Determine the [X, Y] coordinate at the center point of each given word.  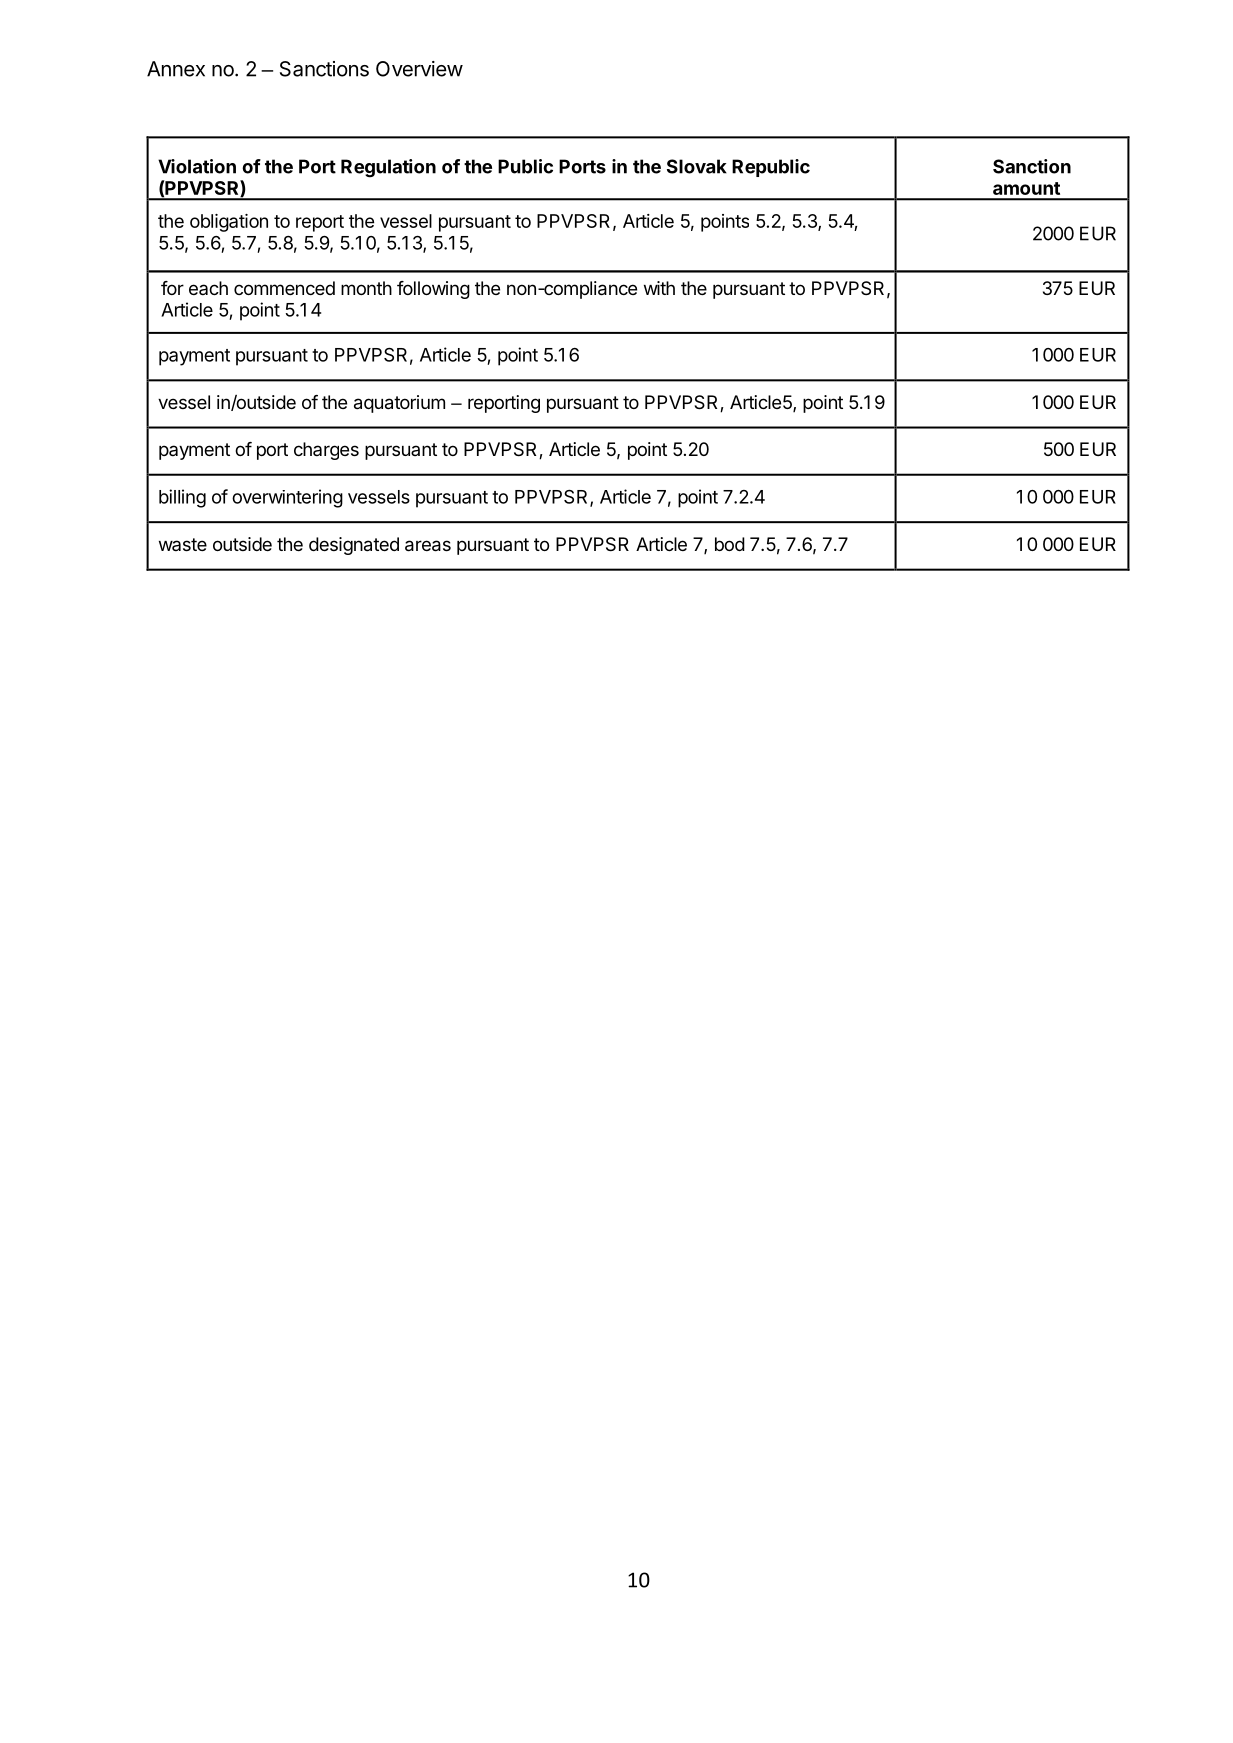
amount [1026, 188]
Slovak [697, 166]
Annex [176, 69]
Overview [419, 69]
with [659, 288]
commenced [284, 288]
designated [354, 546]
